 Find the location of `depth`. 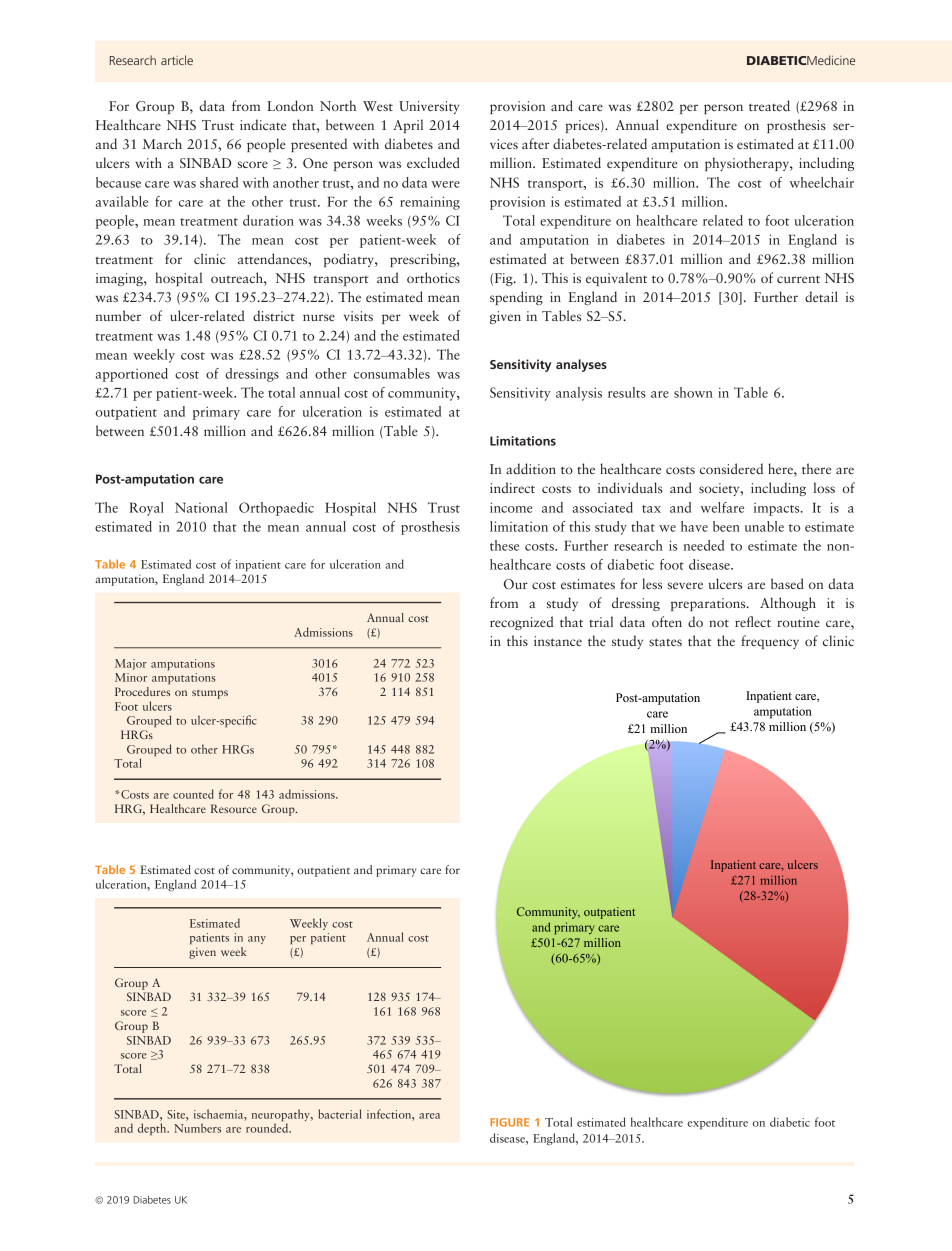

depth is located at coordinates (153, 1129).
